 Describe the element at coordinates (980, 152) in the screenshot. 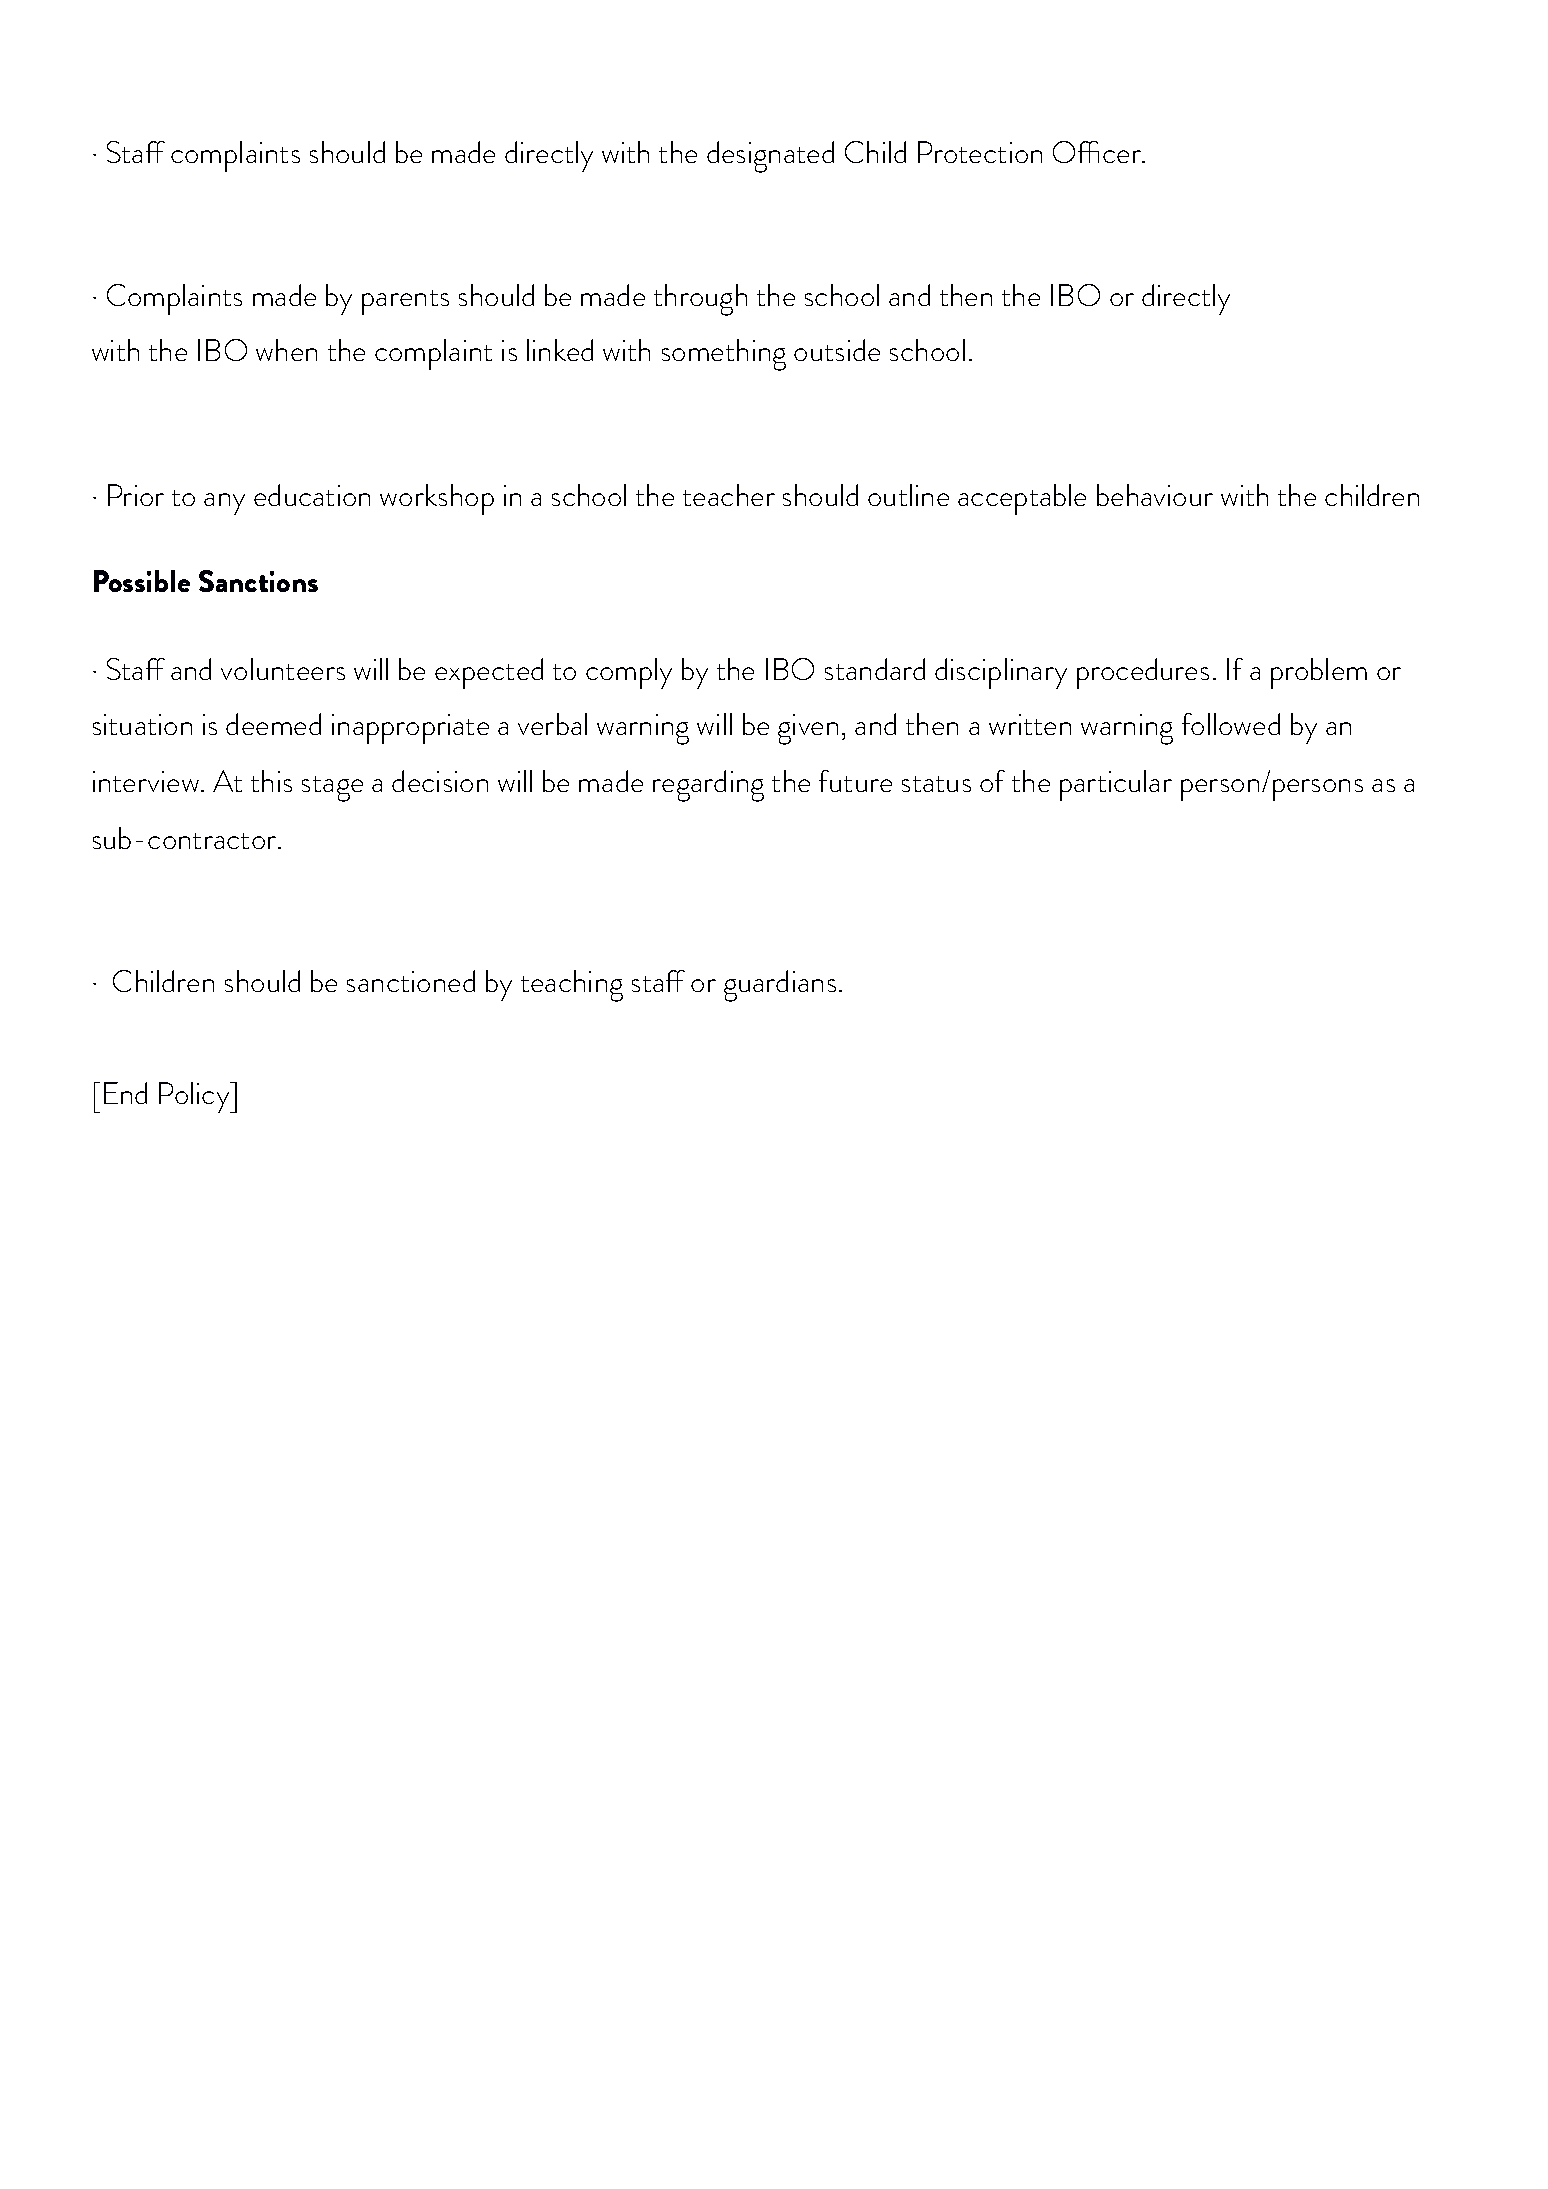

I see `Protection` at that location.
